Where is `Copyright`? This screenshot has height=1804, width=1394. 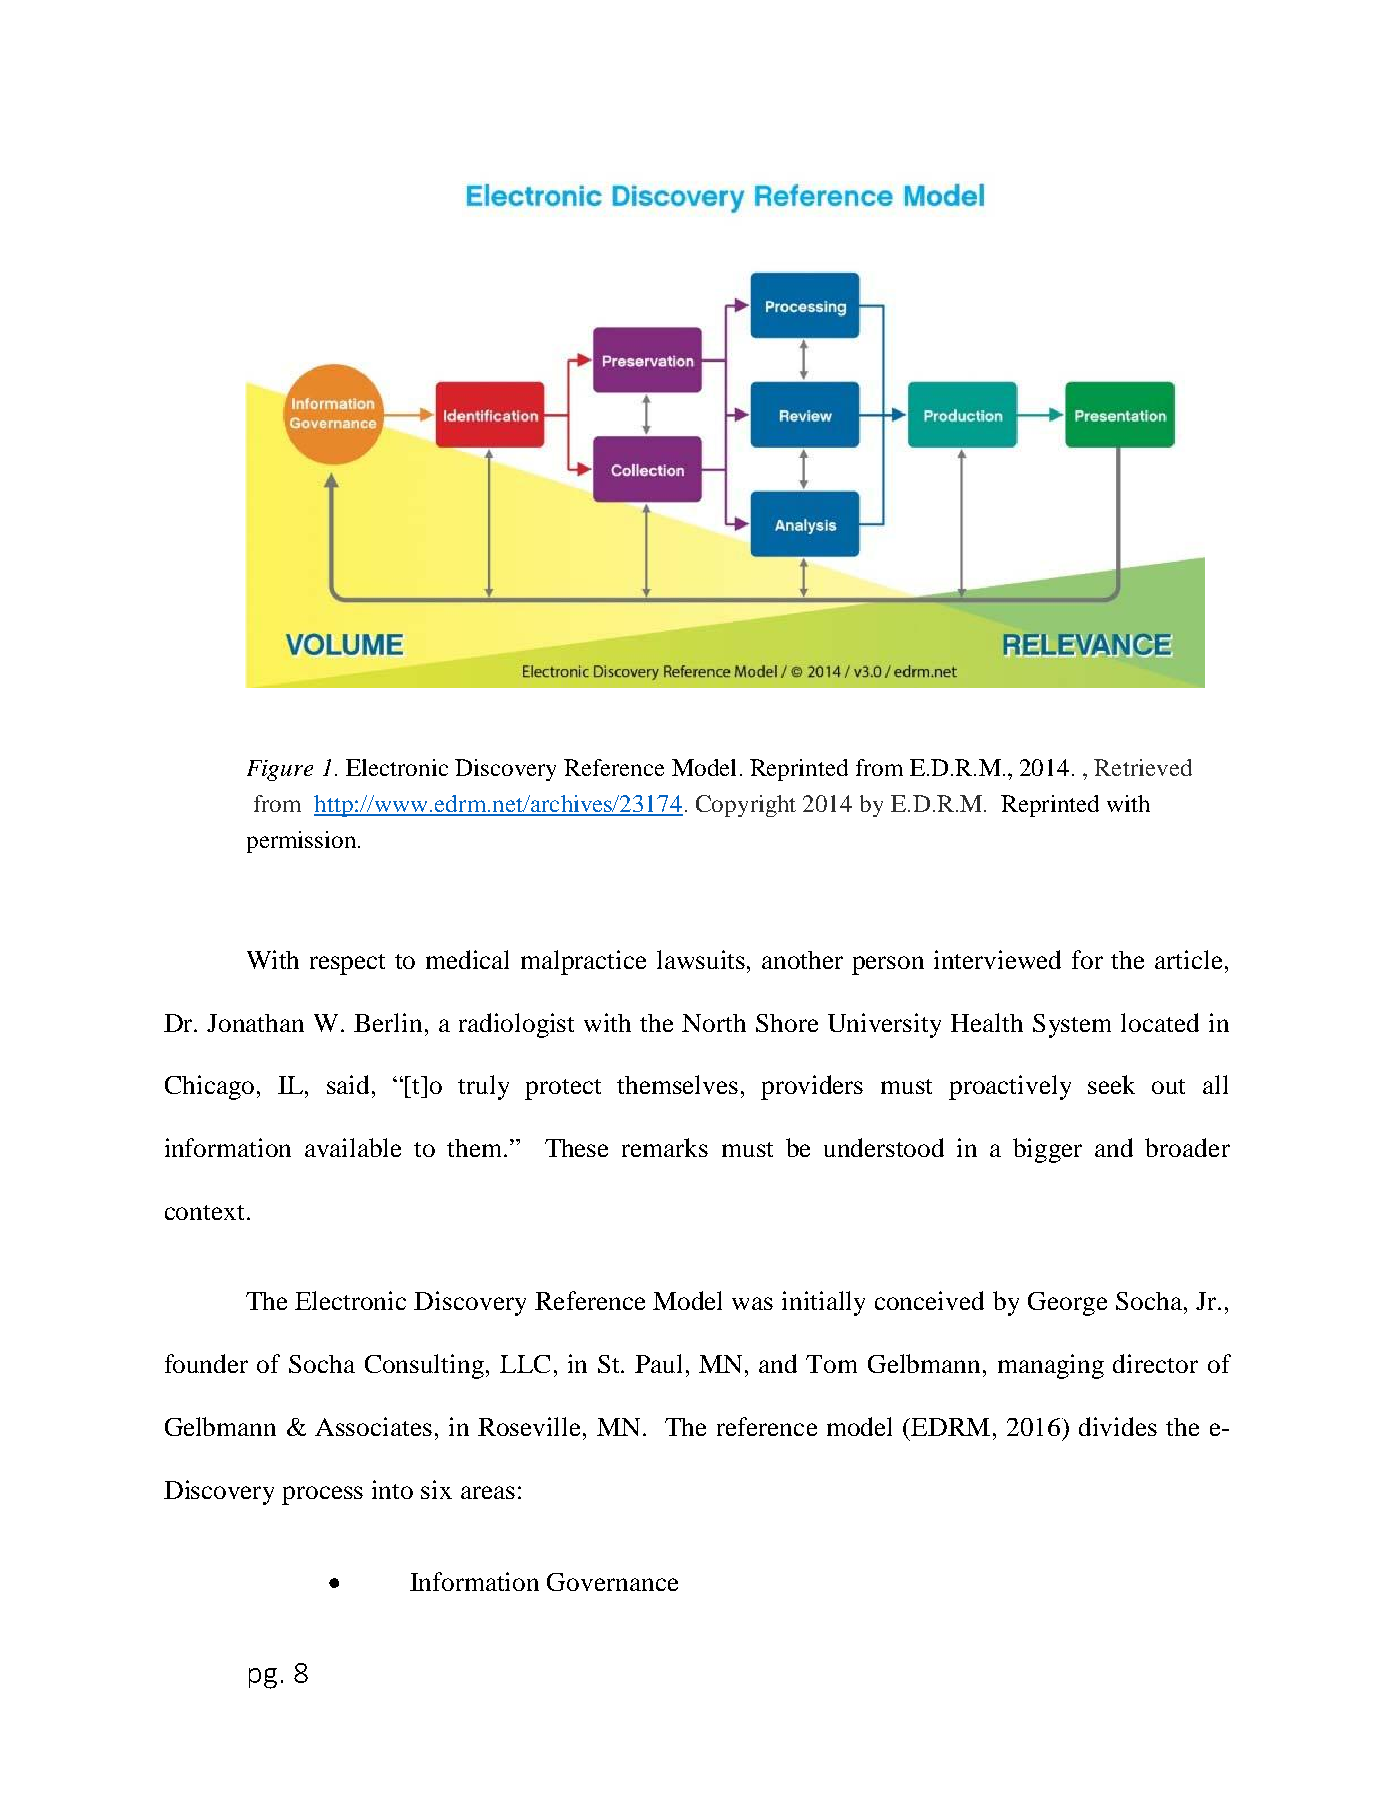 Copyright is located at coordinates (746, 806).
